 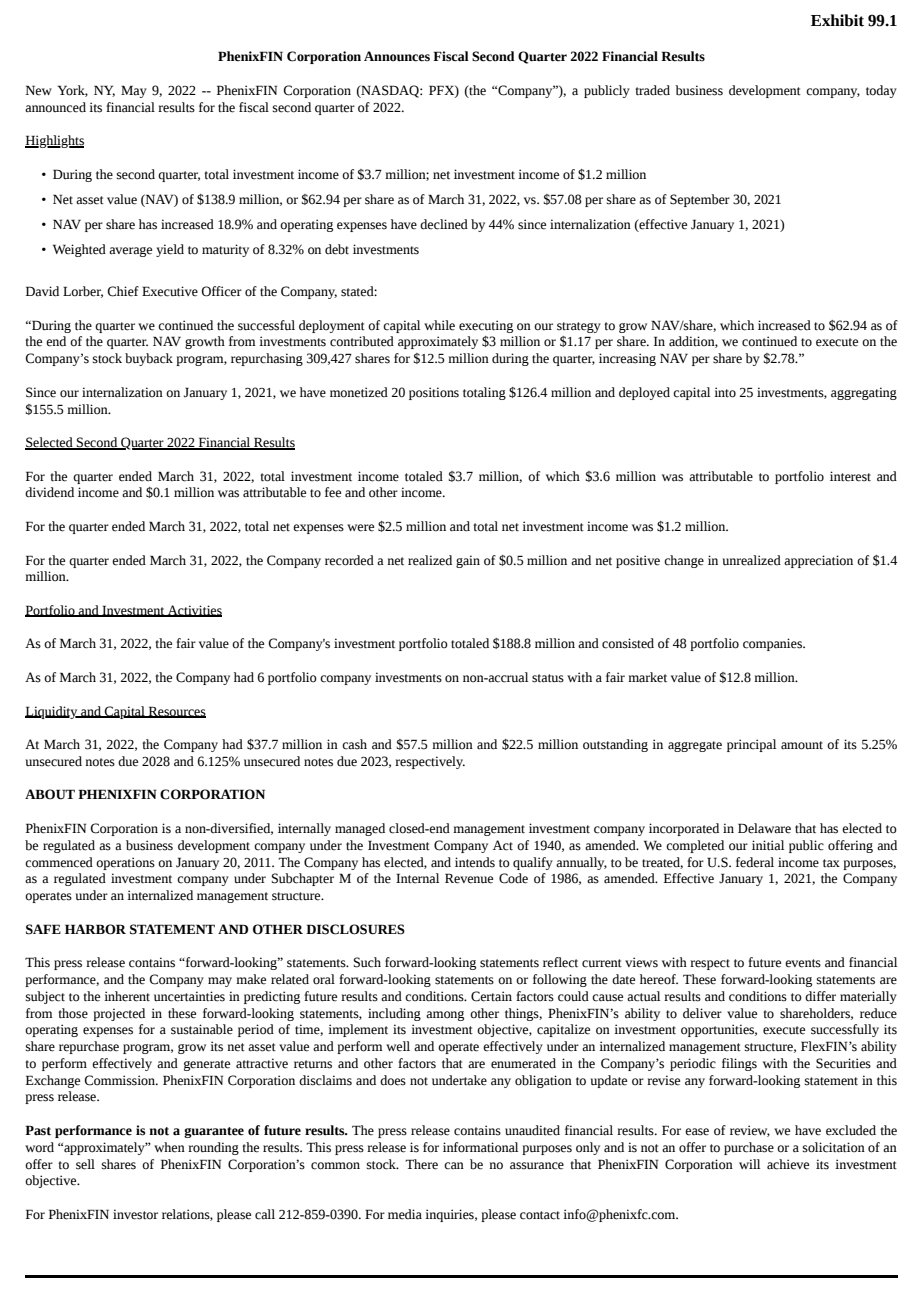 I want to click on operations, so click(x=125, y=863).
